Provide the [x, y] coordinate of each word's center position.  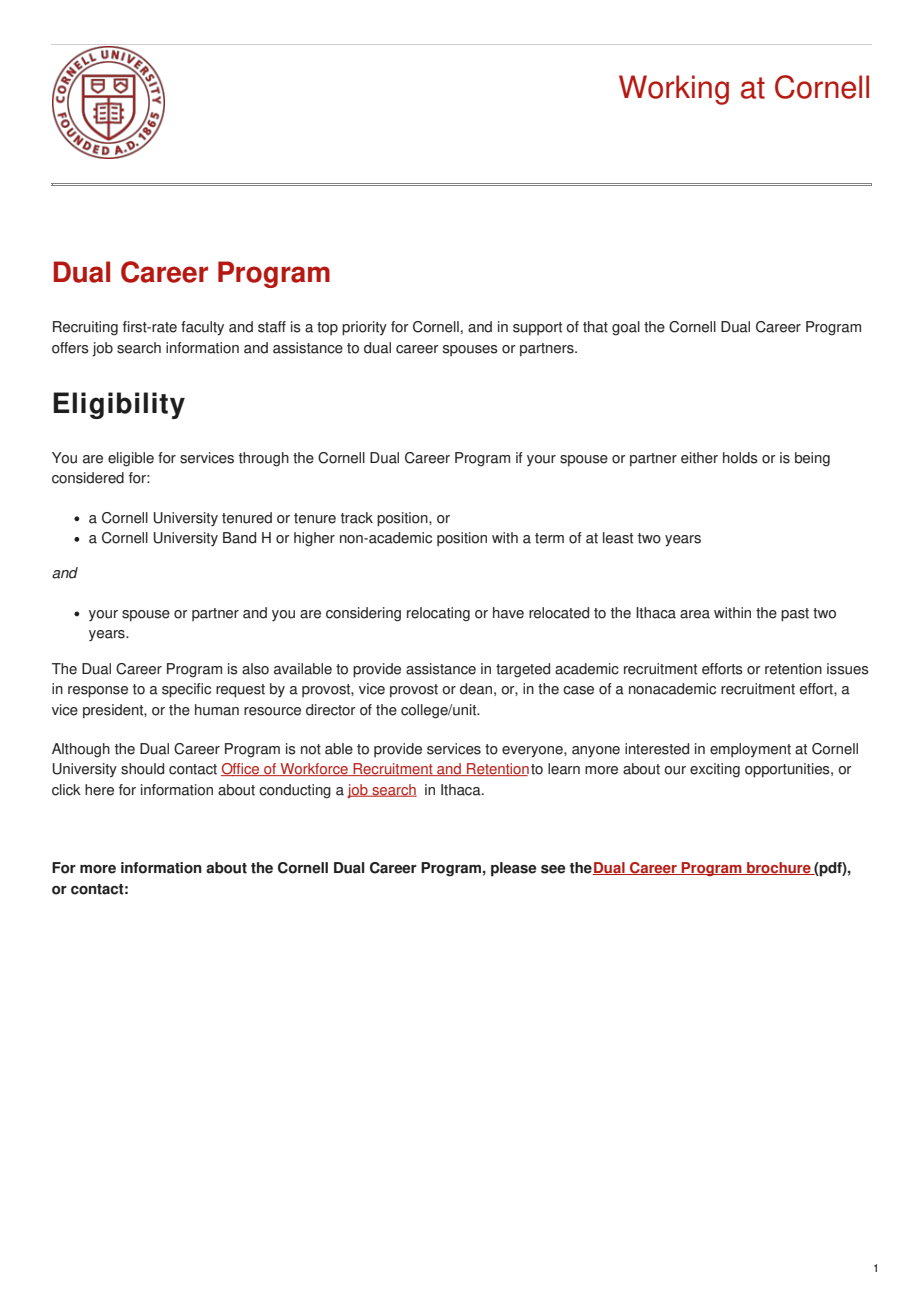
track [357, 518]
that [595, 327]
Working [674, 90]
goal [626, 328]
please [514, 869]
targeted [523, 670]
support [537, 329]
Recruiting [85, 328]
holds [740, 458]
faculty [202, 328]
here [99, 790]
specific [186, 690]
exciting [715, 770]
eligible [131, 459]
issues [848, 669]
